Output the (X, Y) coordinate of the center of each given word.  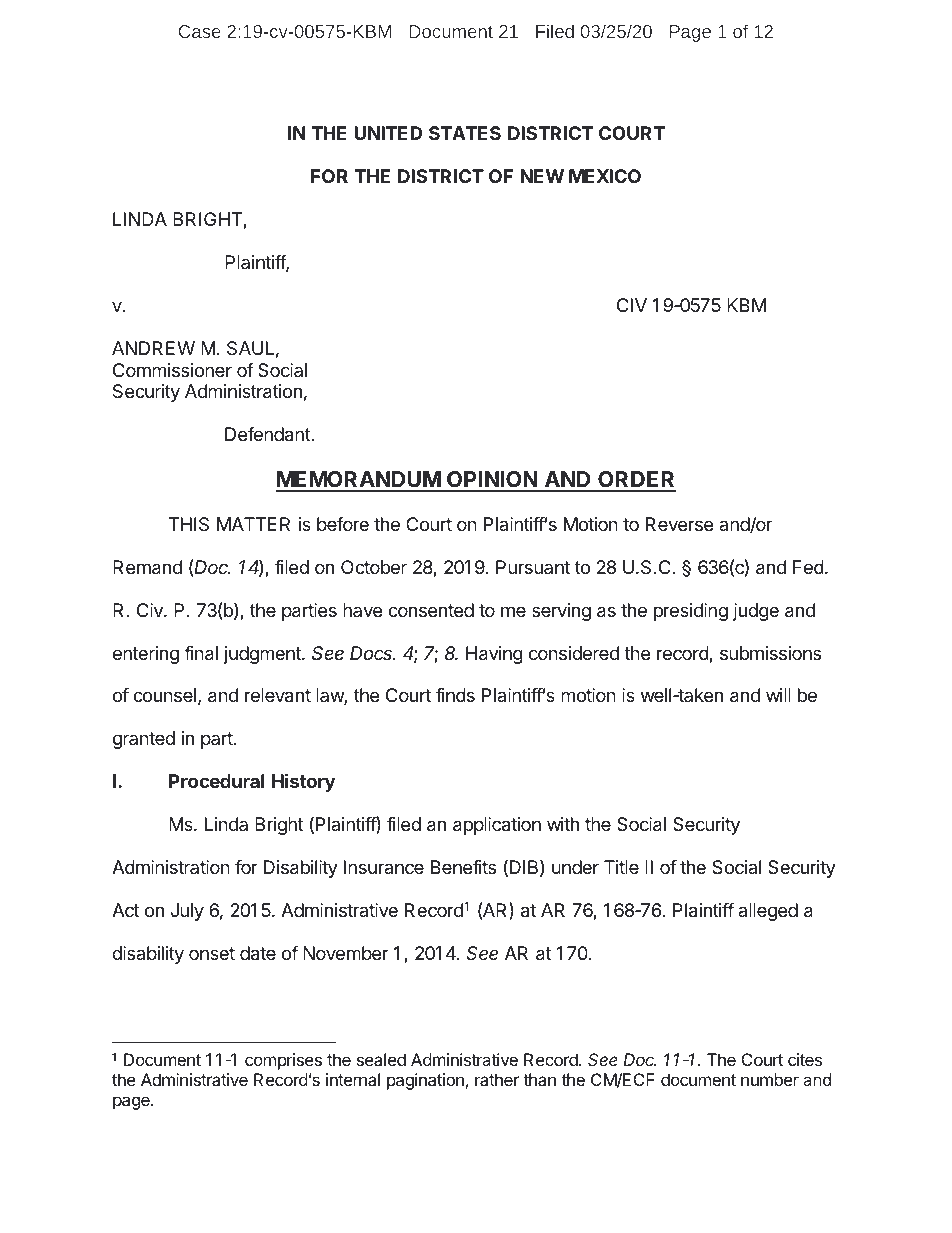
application (497, 826)
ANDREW (153, 348)
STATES (465, 133)
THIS (189, 524)
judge (756, 612)
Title (621, 867)
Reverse (679, 524)
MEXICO (605, 176)
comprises (283, 1061)
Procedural (216, 781)
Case (200, 31)
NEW (542, 176)
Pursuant (533, 567)
